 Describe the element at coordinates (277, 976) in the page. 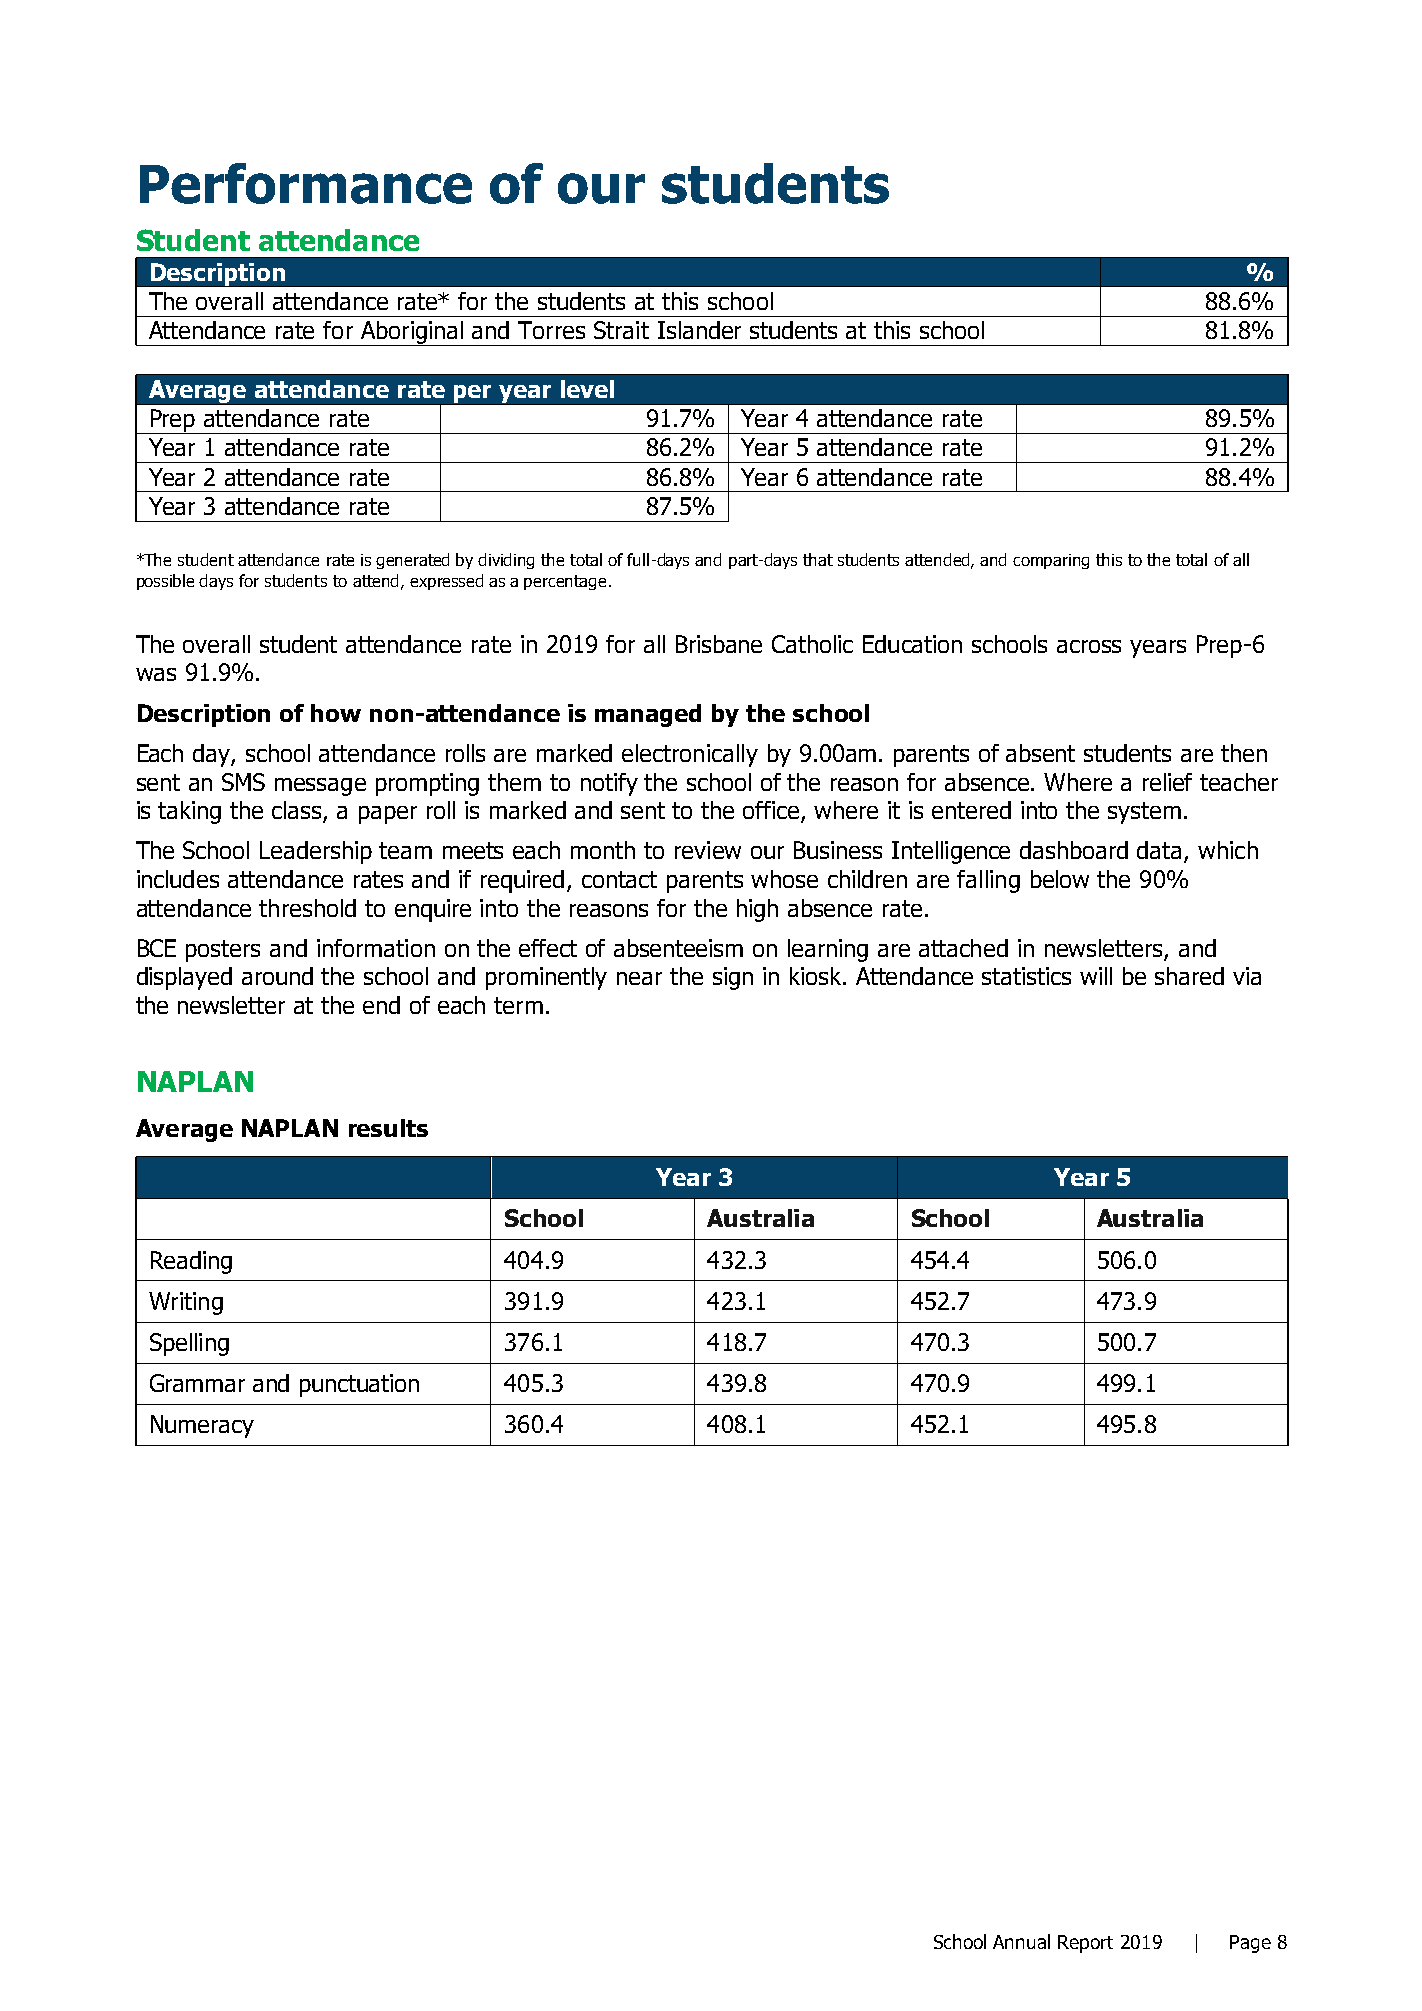

I see `around` at that location.
